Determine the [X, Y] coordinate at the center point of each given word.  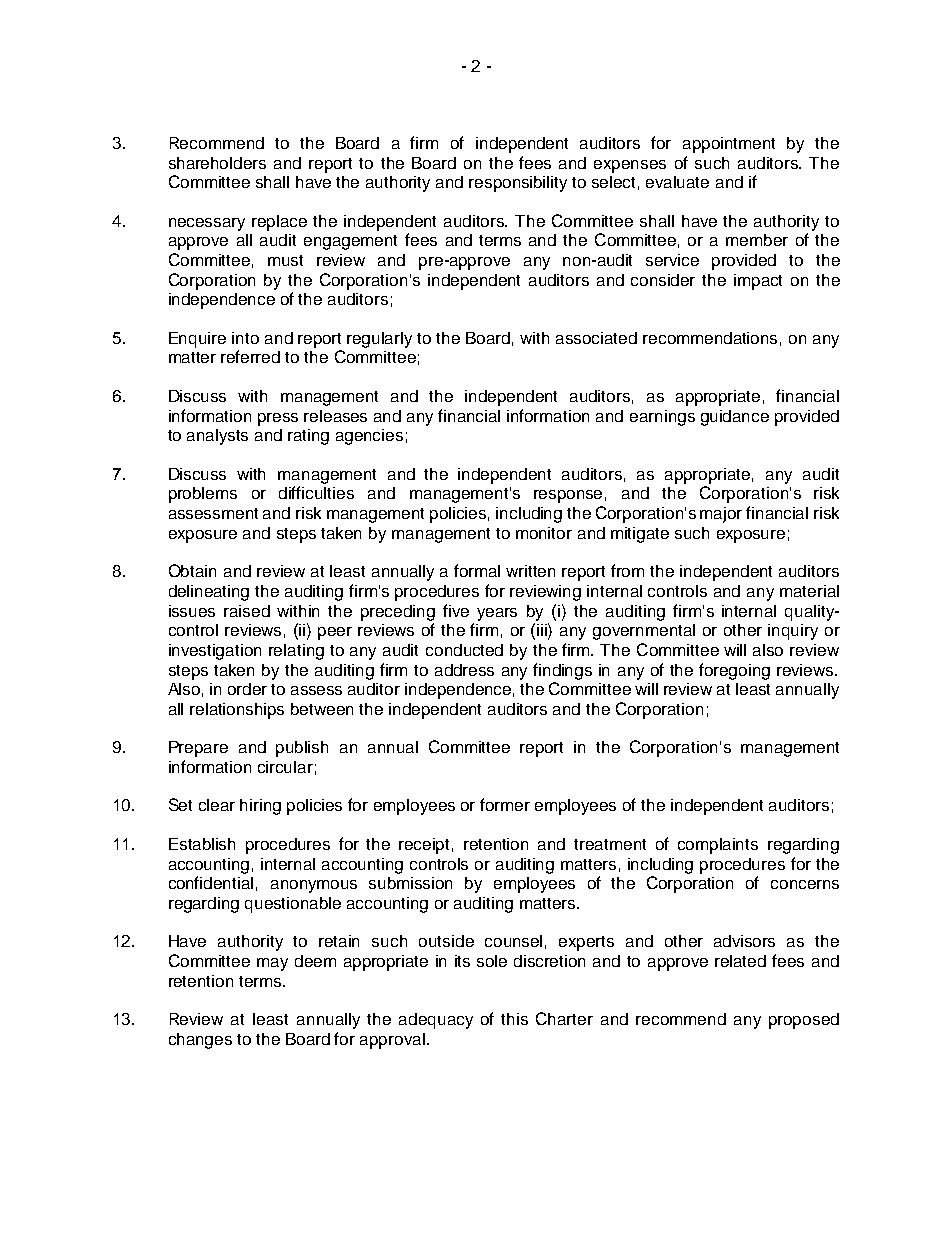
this [514, 1019]
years [497, 614]
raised [247, 611]
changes [200, 1041]
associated [596, 338]
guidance [735, 418]
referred [250, 356]
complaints [718, 846]
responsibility [518, 184]
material [809, 591]
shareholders [217, 163]
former [505, 804]
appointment [729, 145]
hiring [260, 807]
